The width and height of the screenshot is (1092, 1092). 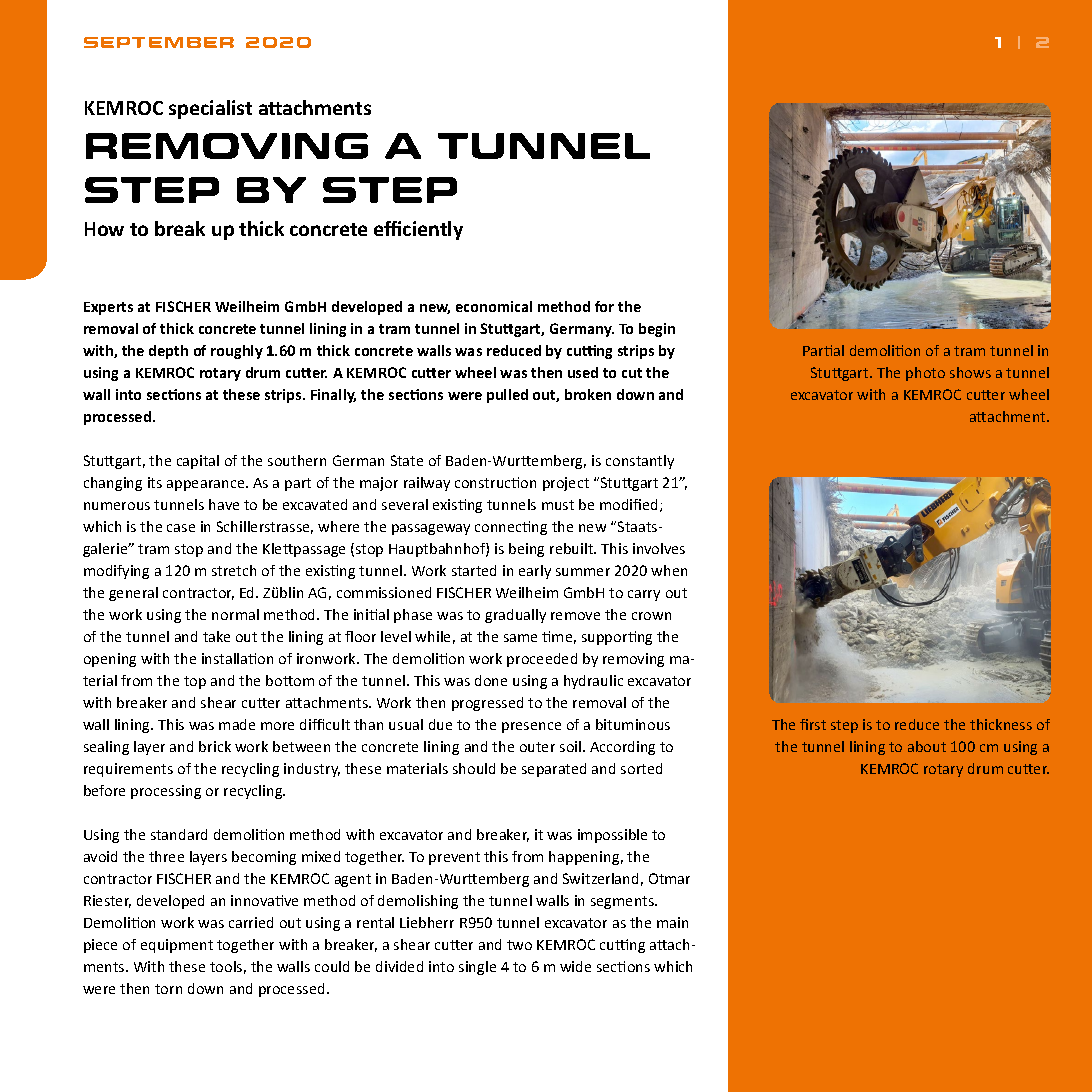 I want to click on capital, so click(x=198, y=462).
